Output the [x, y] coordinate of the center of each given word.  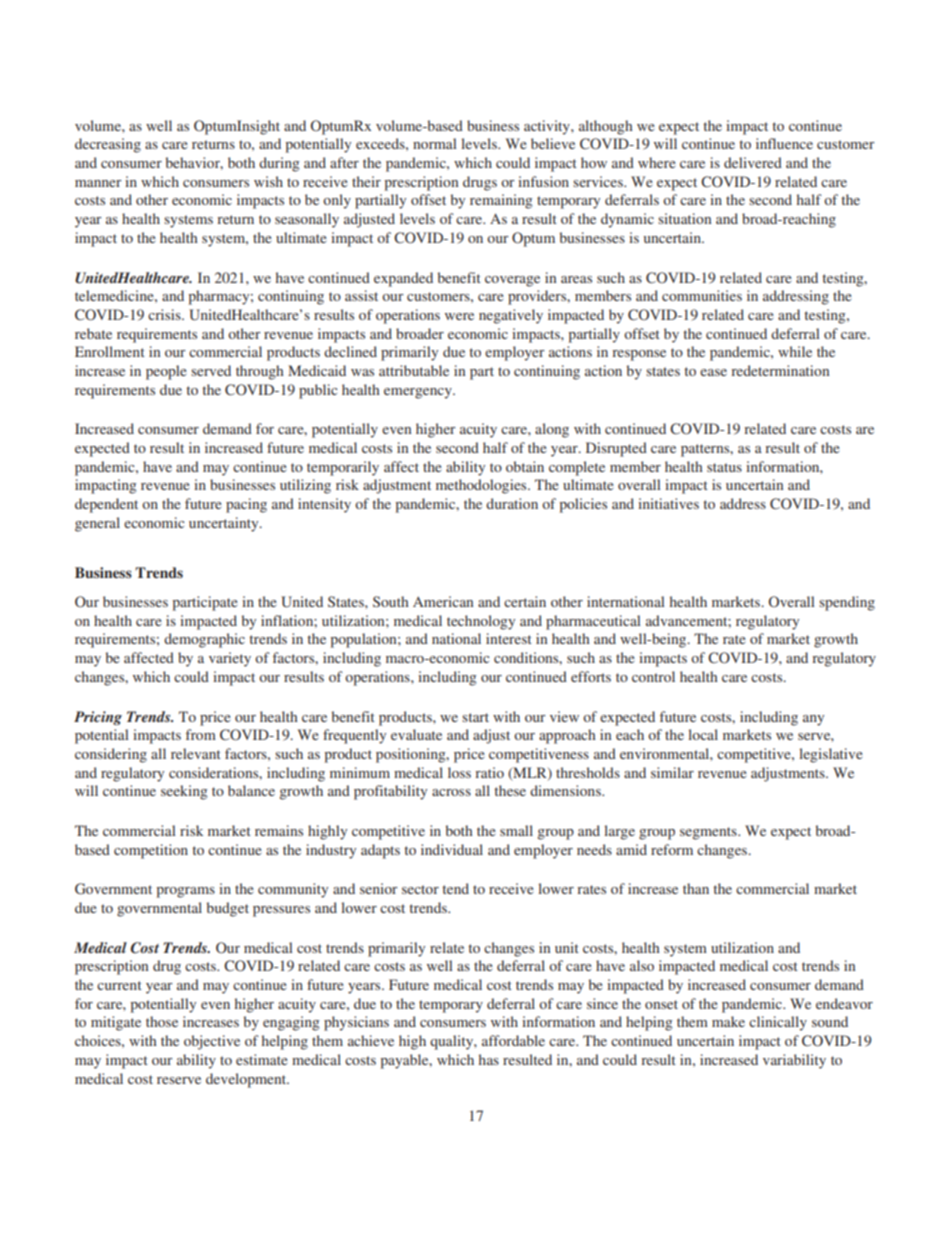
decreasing [108, 145]
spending [847, 603]
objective [212, 1042]
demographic [204, 640]
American [443, 601]
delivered [753, 162]
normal [435, 143]
